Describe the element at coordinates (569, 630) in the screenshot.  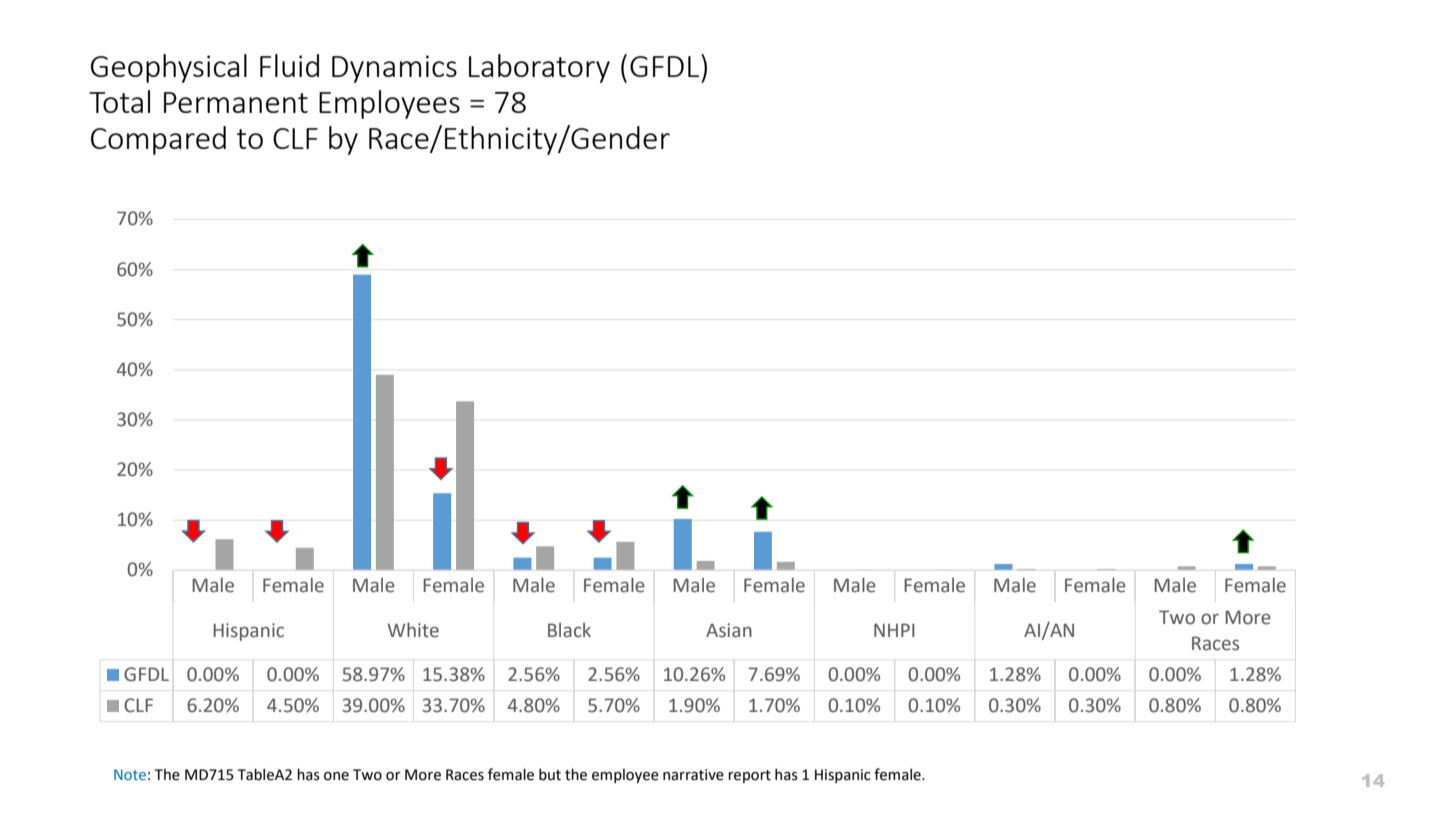
I see `Black` at that location.
